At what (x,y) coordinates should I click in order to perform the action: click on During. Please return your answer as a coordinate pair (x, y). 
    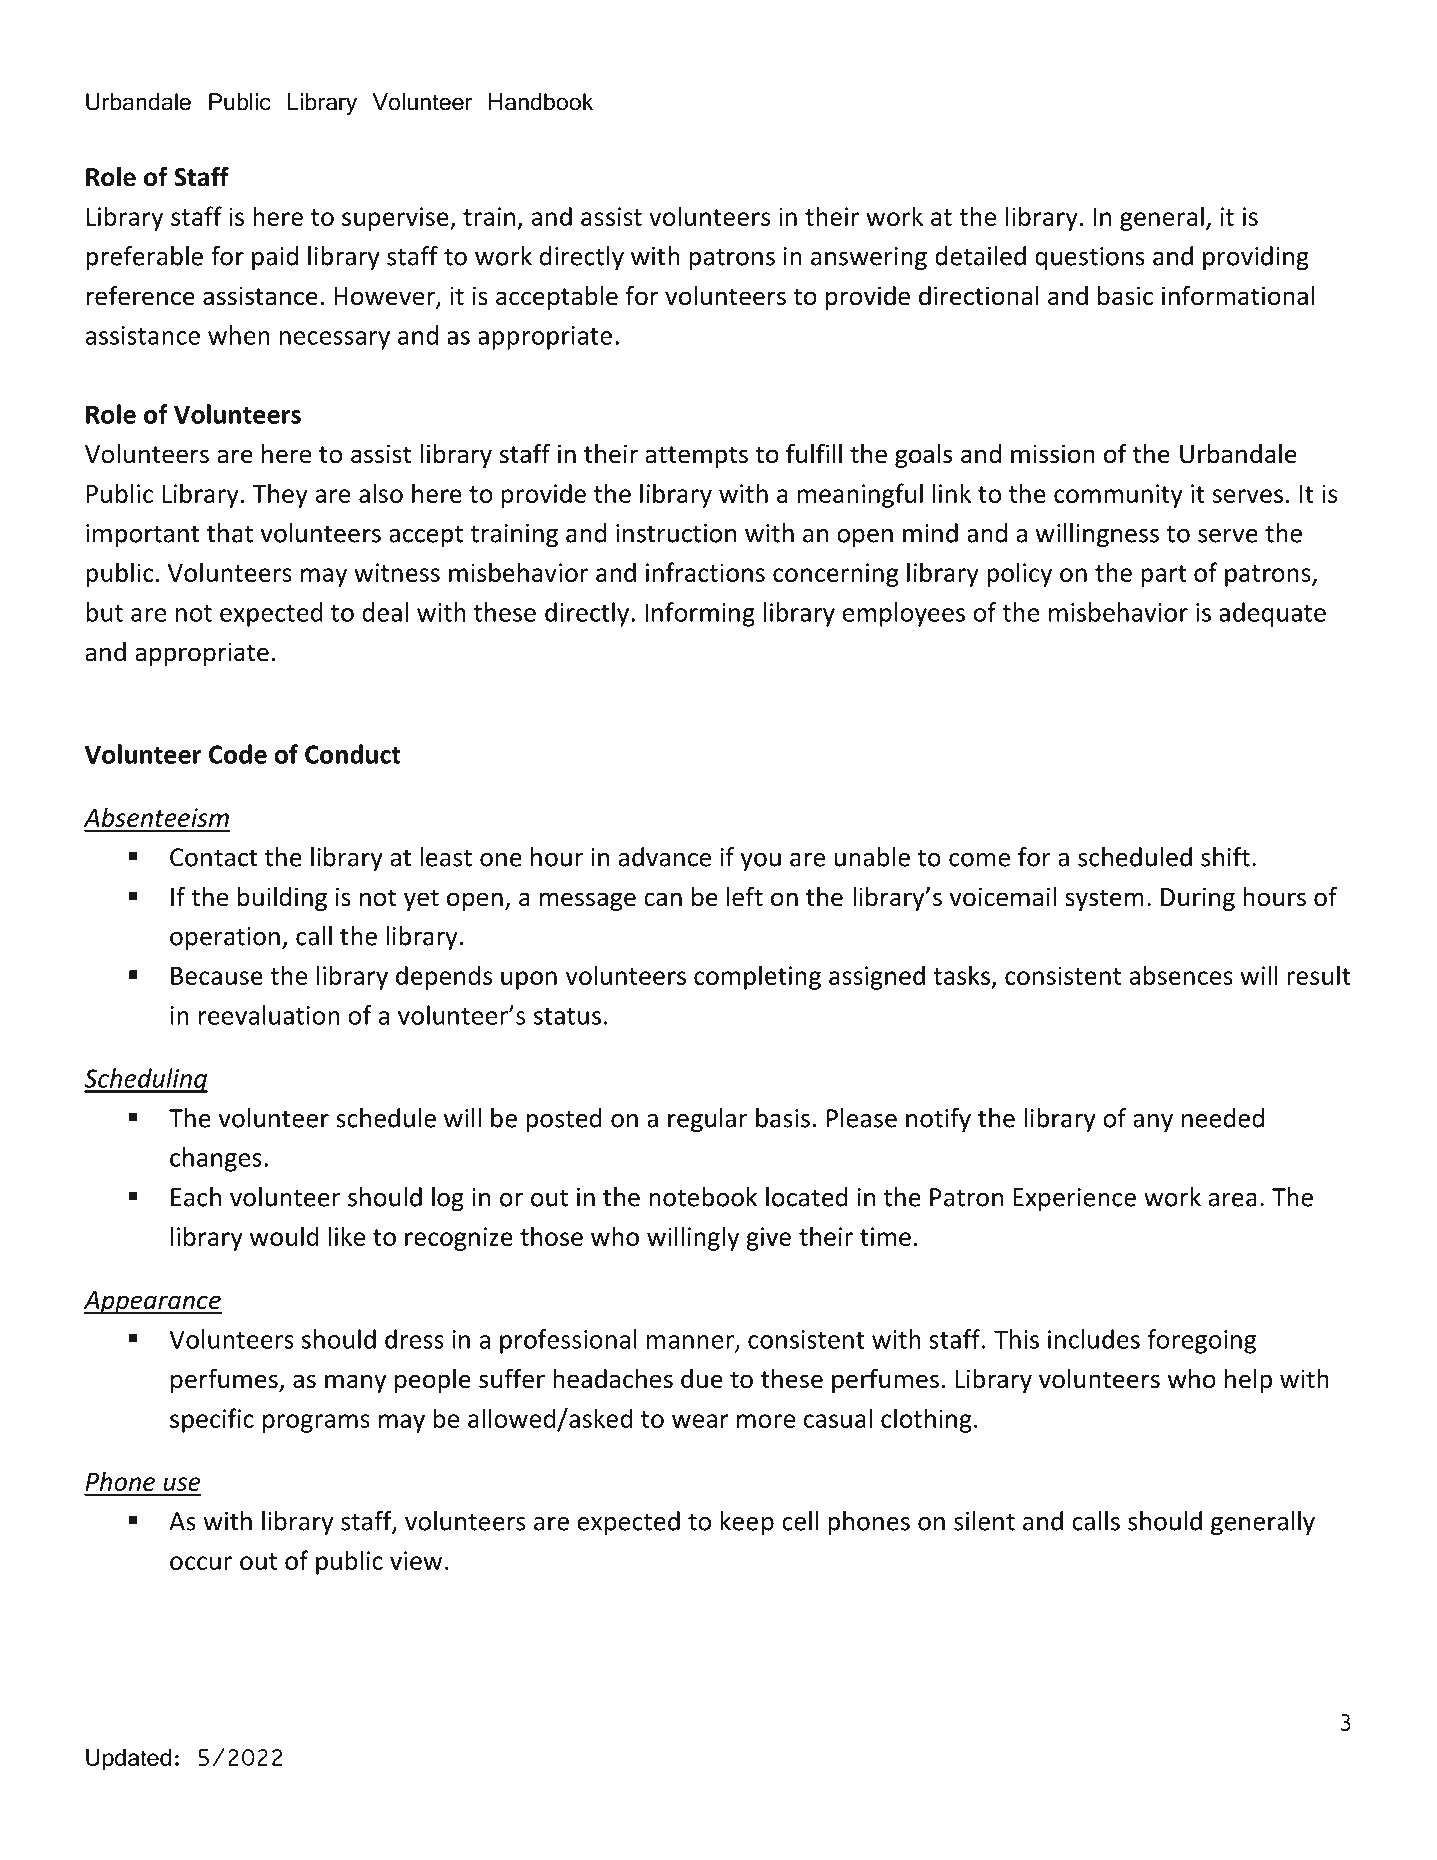
    Looking at the image, I should click on (1198, 899).
